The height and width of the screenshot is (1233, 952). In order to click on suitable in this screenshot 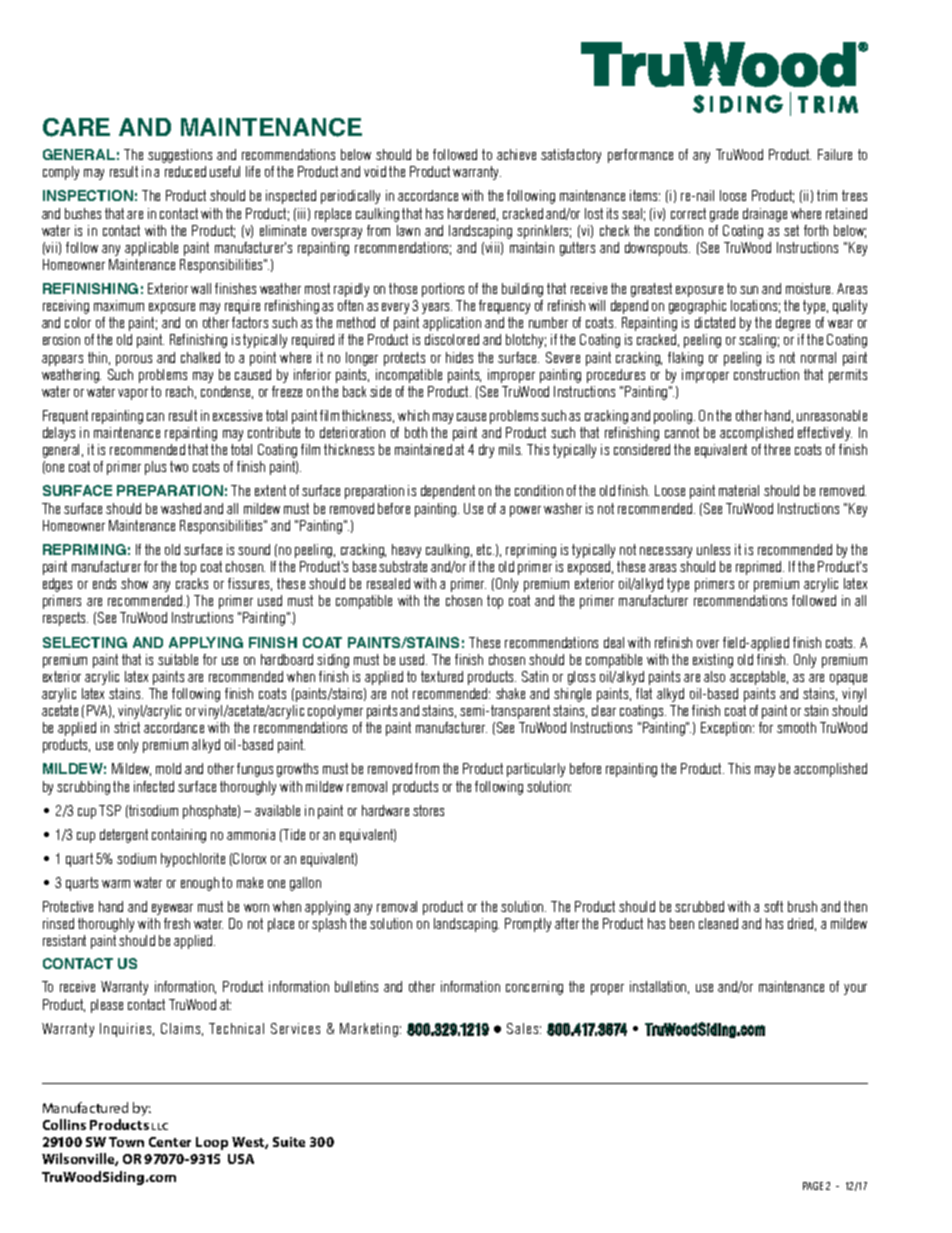, I will do `click(178, 659)`.
